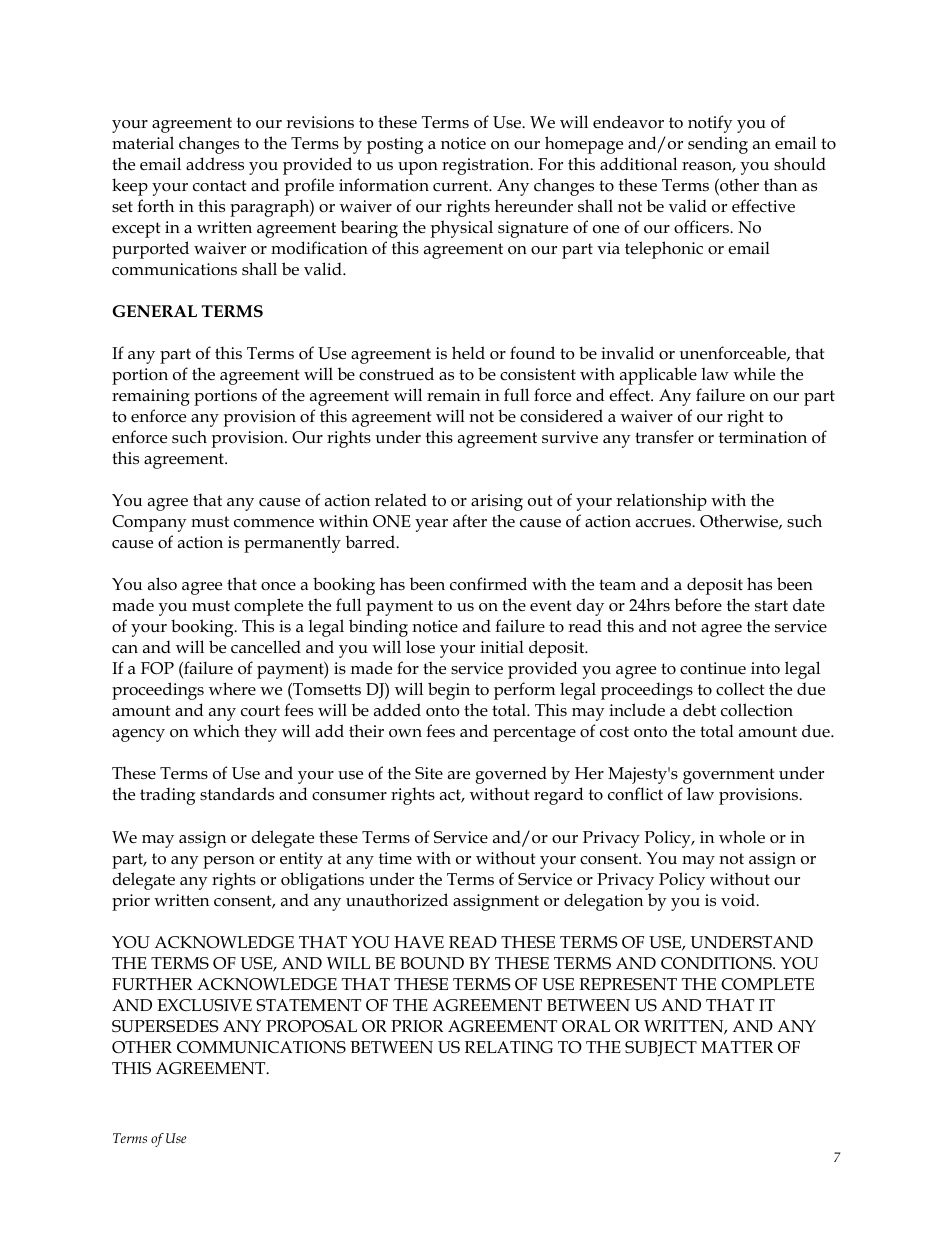  I want to click on MATTER, so click(737, 1047).
